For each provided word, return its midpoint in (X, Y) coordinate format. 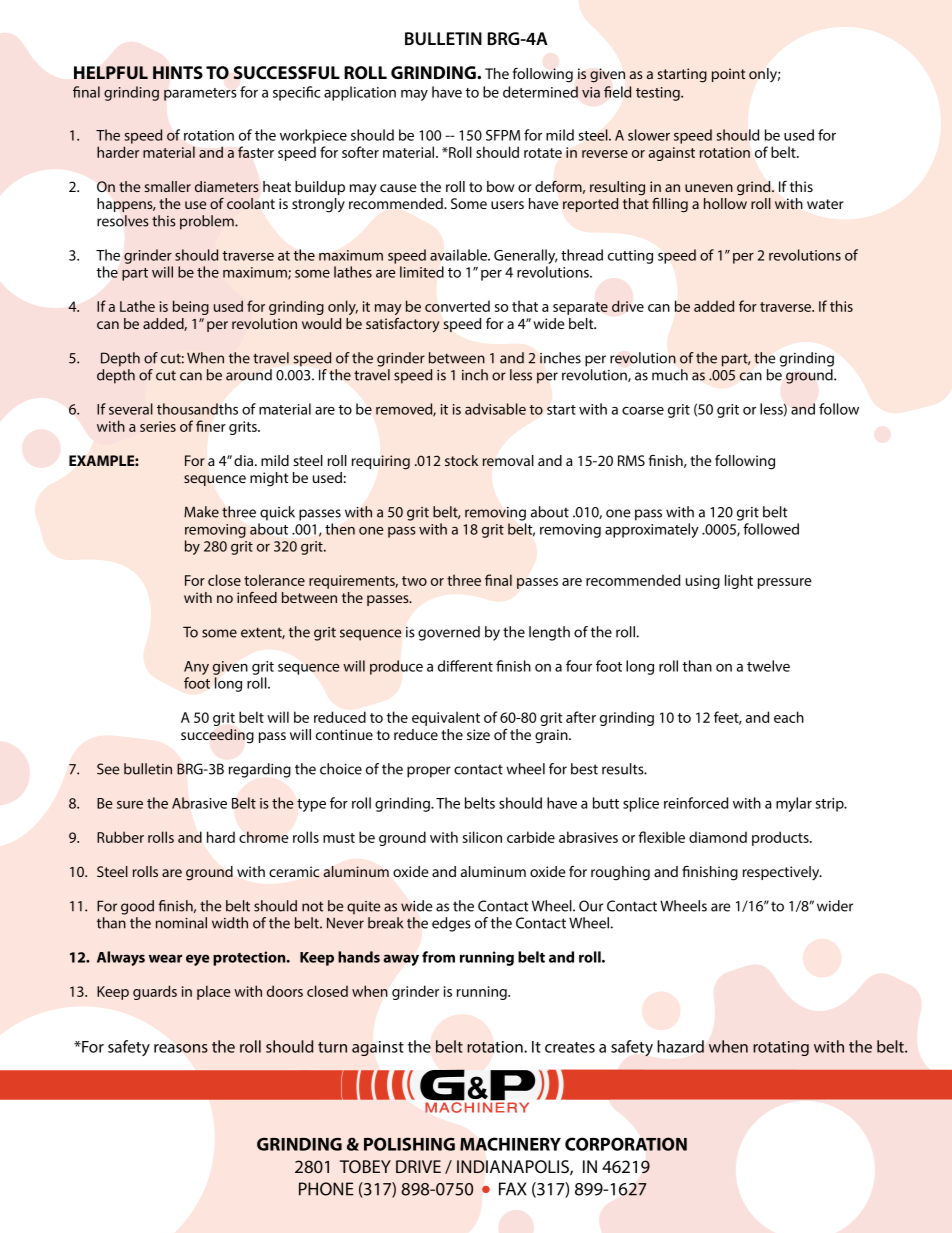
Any (196, 669)
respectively (782, 873)
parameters (200, 94)
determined (540, 92)
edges (451, 924)
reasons (181, 1048)
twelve (768, 666)
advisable (495, 409)
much (670, 375)
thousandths (197, 409)
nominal (181, 923)
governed (449, 633)
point (728, 75)
